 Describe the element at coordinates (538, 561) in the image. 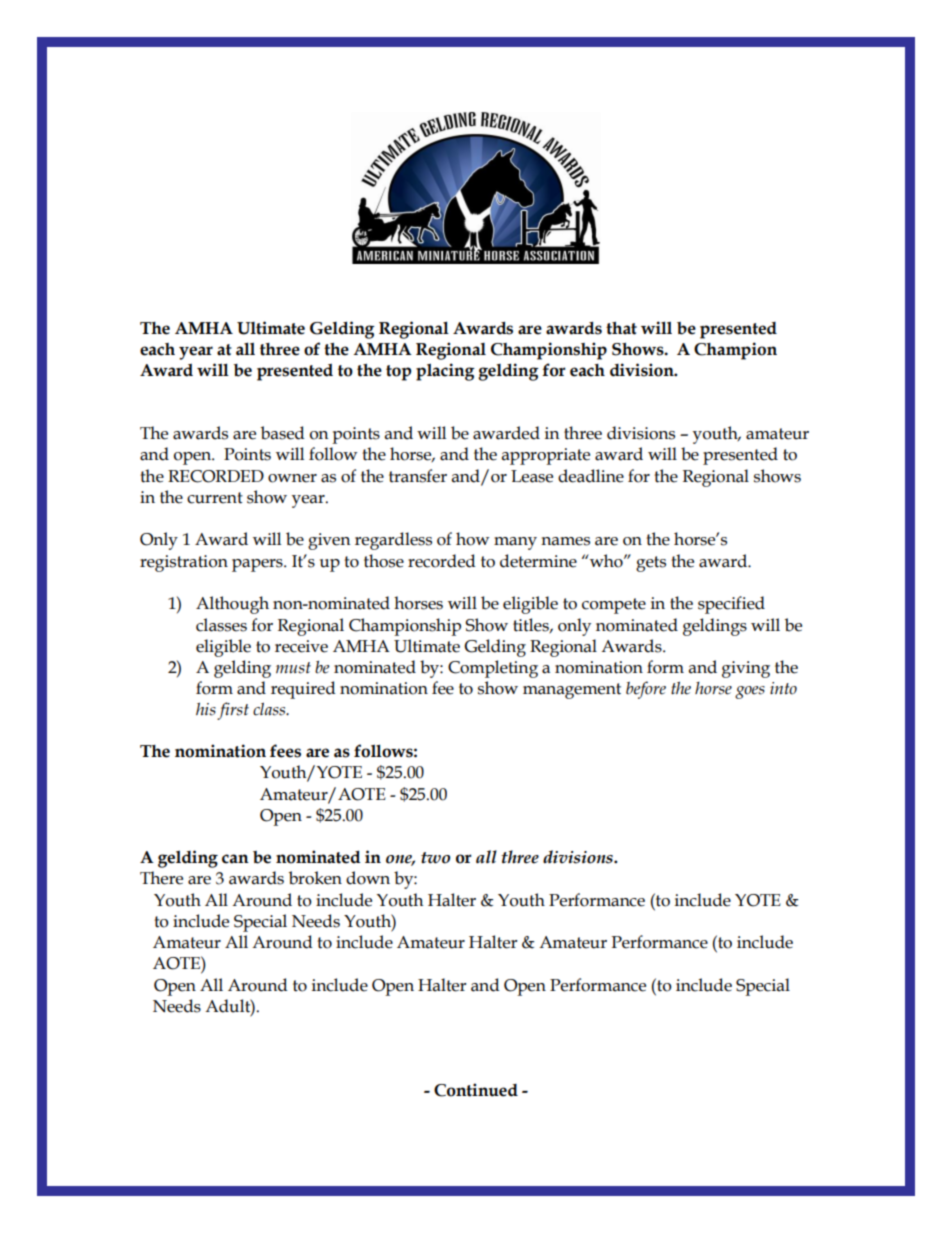

I see `determine` at that location.
